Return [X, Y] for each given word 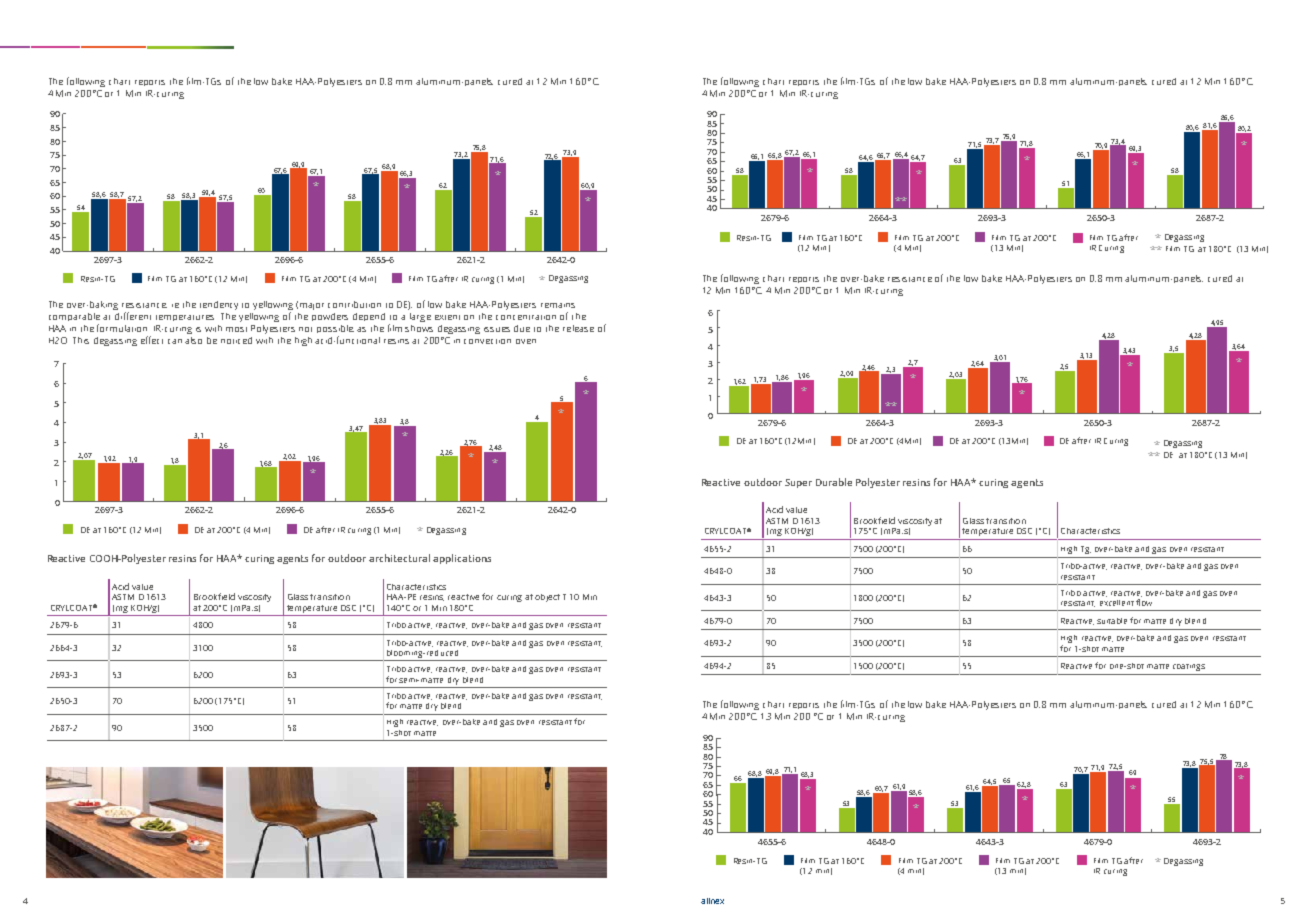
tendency [219, 305]
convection [487, 341]
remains [558, 305]
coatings [1189, 667]
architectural [399, 558]
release [578, 328]
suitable [1112, 621]
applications [462, 559]
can [175, 341]
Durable [834, 482]
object [547, 598]
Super [798, 483]
